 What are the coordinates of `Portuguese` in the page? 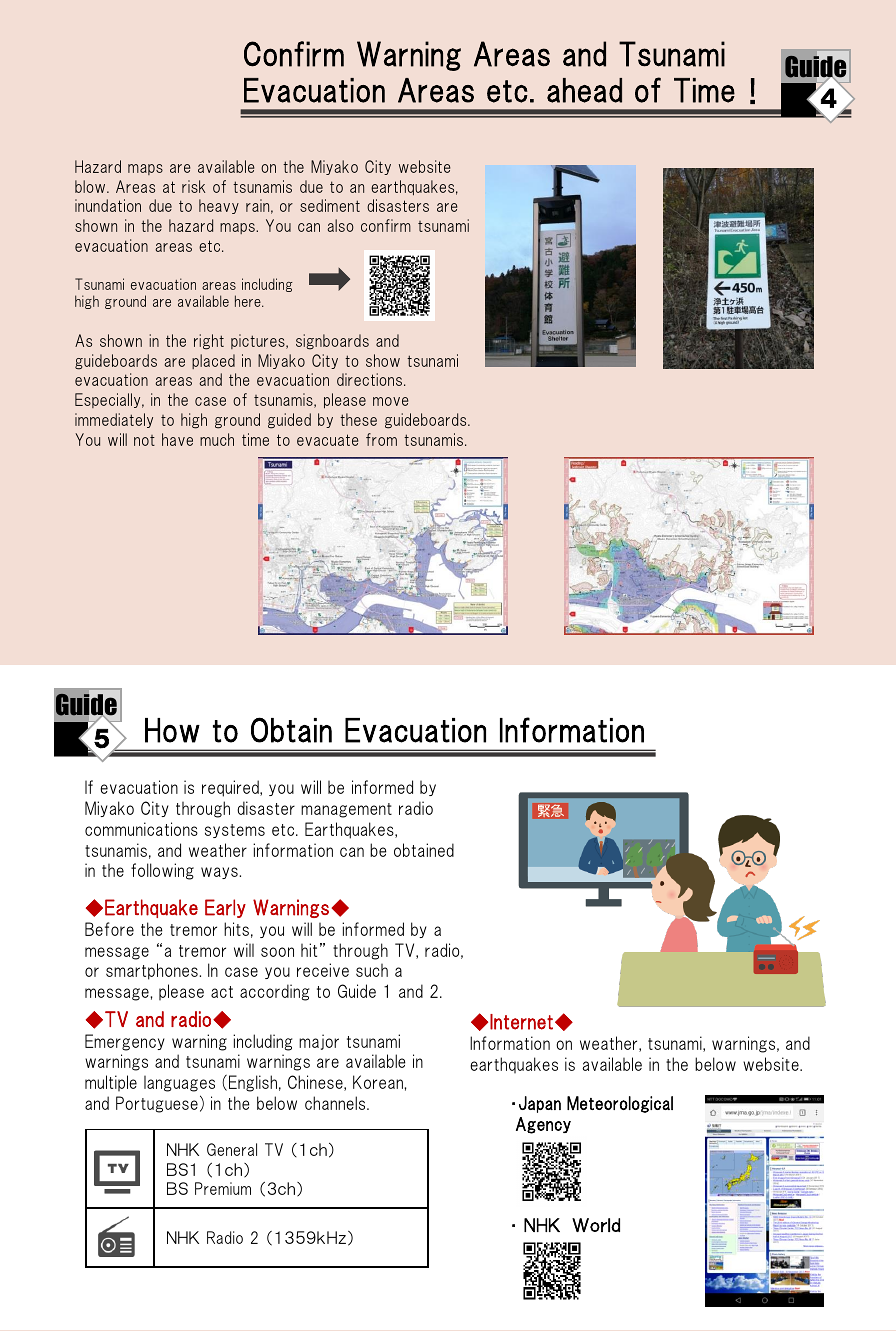 It's located at (157, 1104).
